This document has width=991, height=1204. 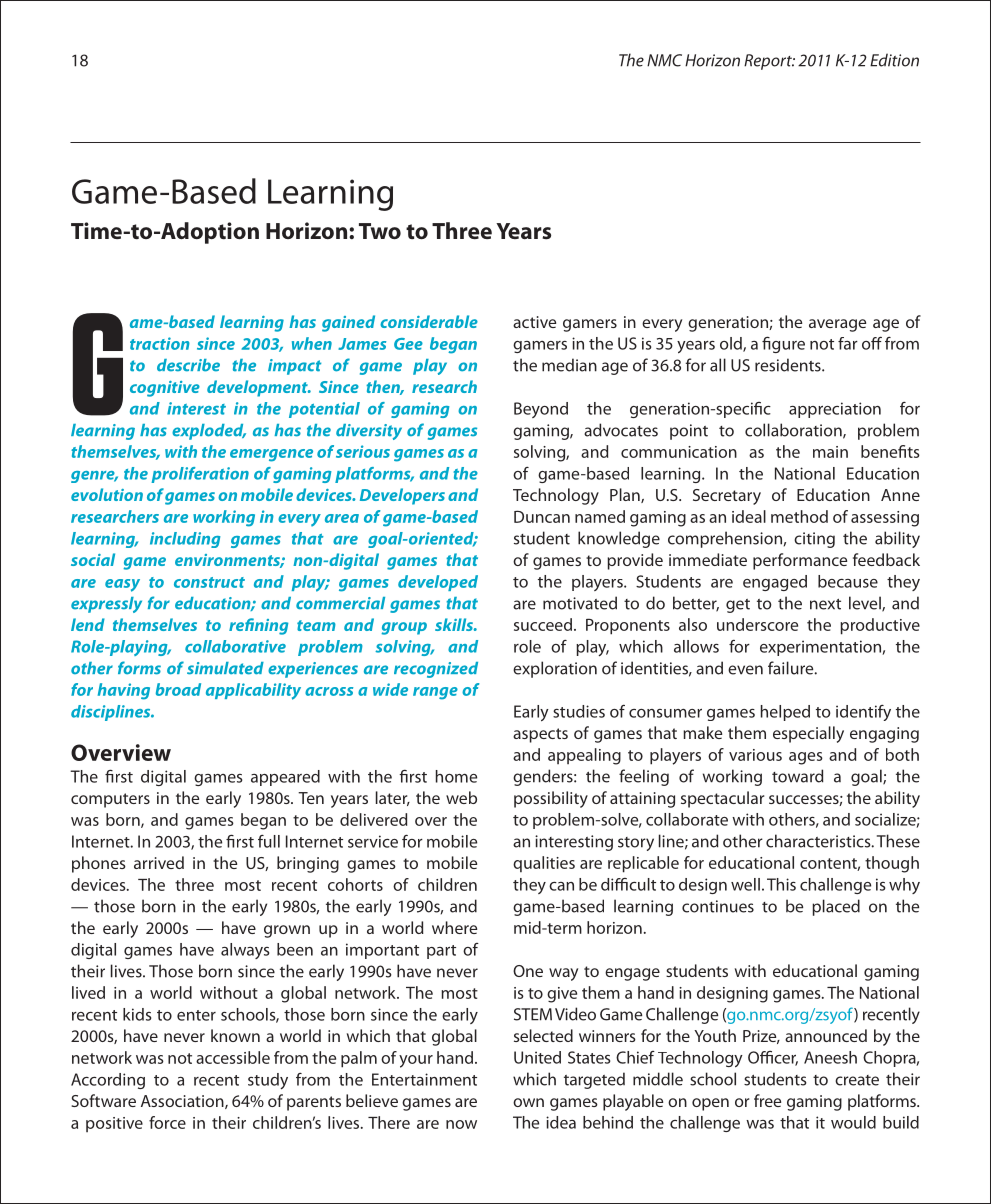 What do you see at coordinates (429, 321) in the document?
I see `considerable` at bounding box center [429, 321].
